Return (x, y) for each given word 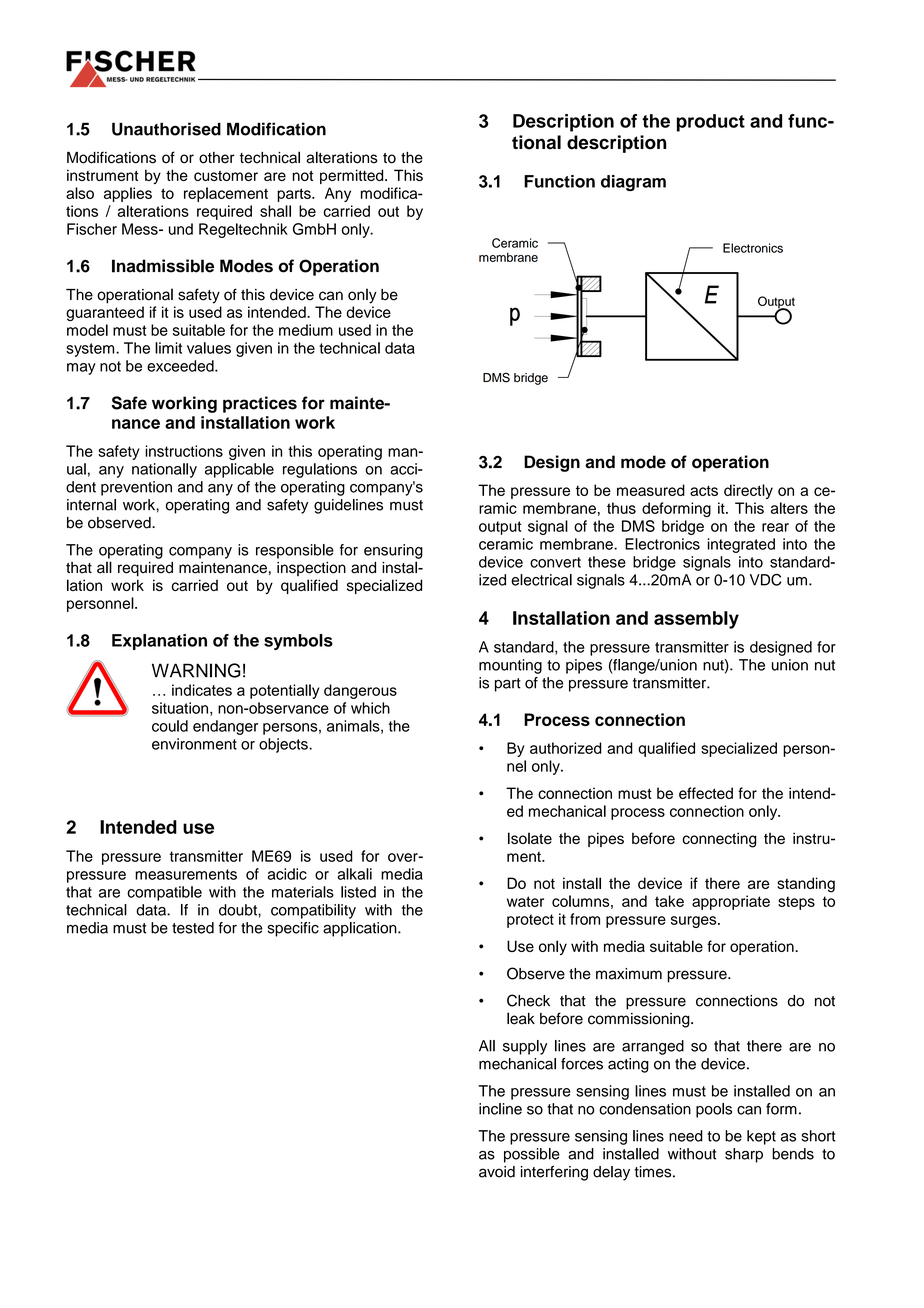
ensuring (393, 551)
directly (748, 491)
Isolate (530, 838)
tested (193, 928)
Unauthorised (166, 129)
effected (706, 793)
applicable (239, 470)
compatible (164, 893)
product (711, 123)
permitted (353, 176)
